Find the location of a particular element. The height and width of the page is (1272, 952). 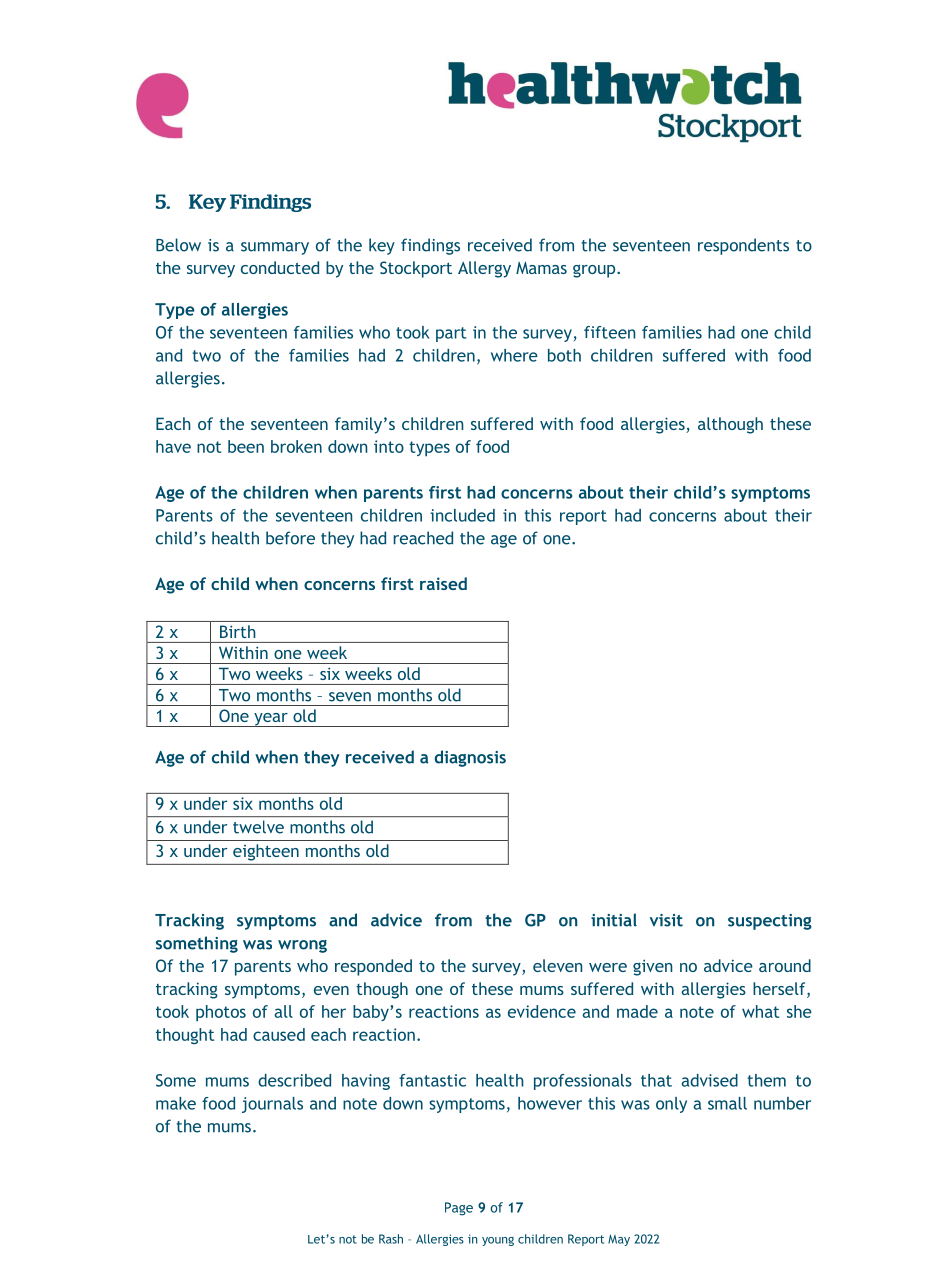

diagnosis is located at coordinates (470, 758).
